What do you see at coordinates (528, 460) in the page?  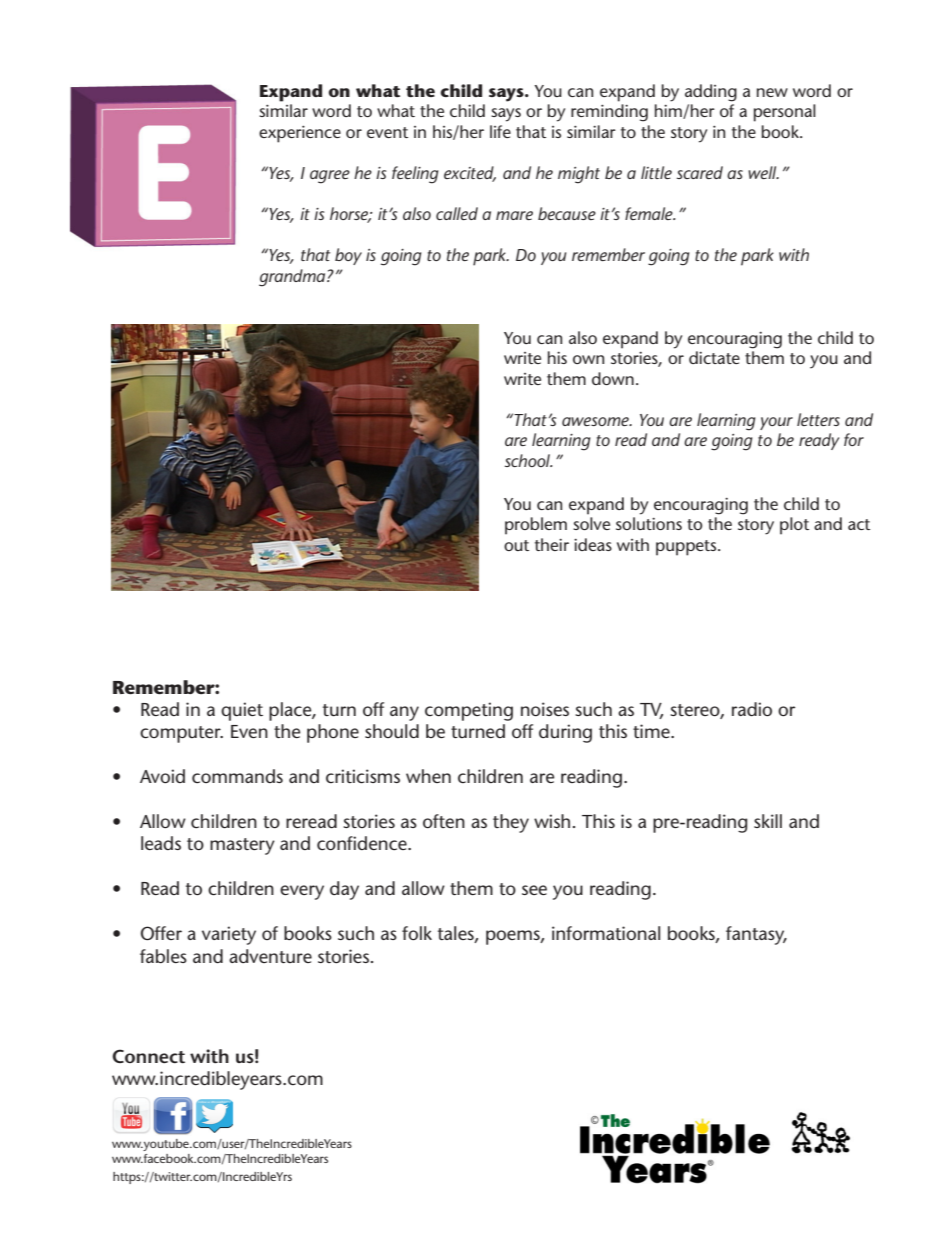 I see `school` at bounding box center [528, 460].
